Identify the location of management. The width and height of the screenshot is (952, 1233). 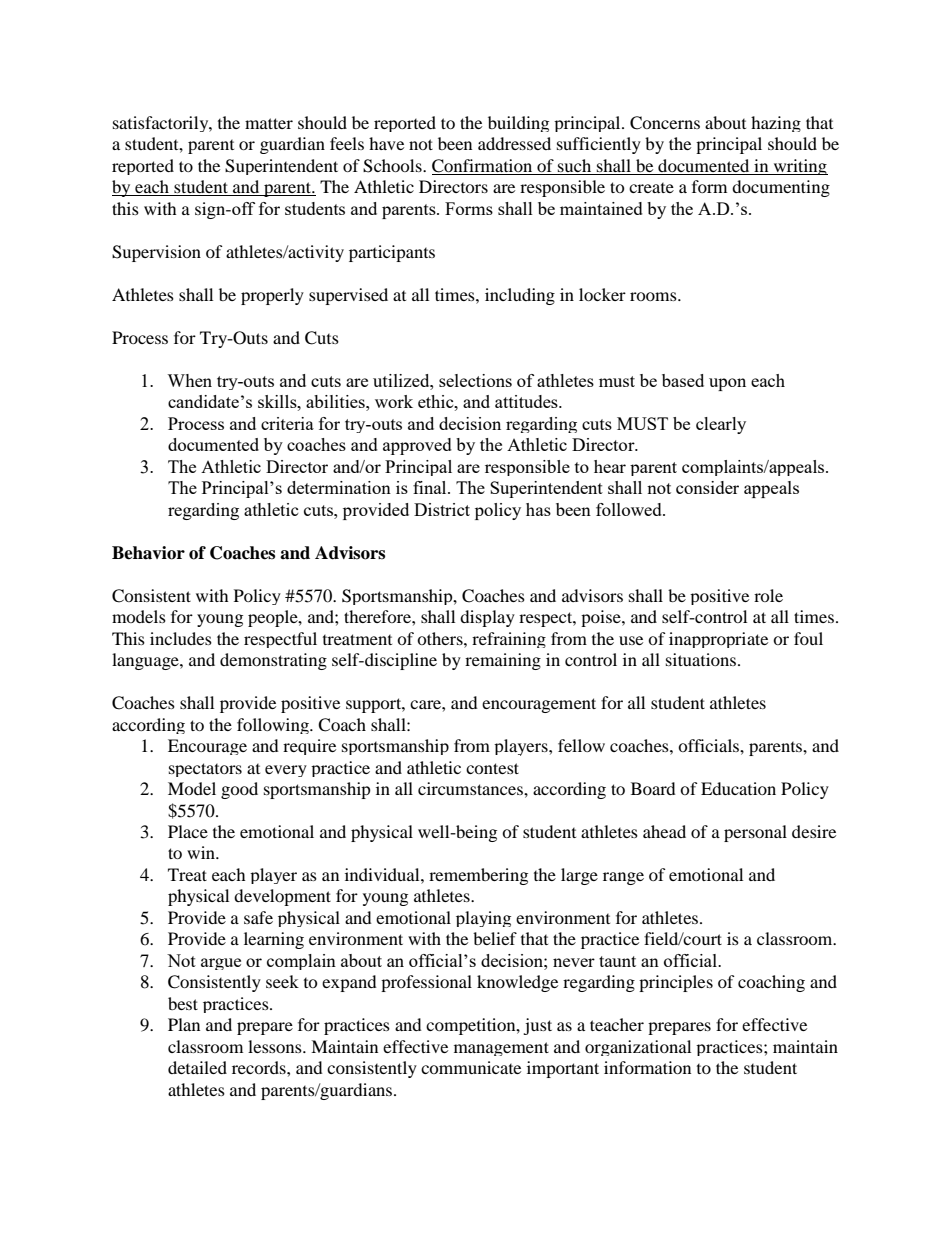
(501, 1049).
